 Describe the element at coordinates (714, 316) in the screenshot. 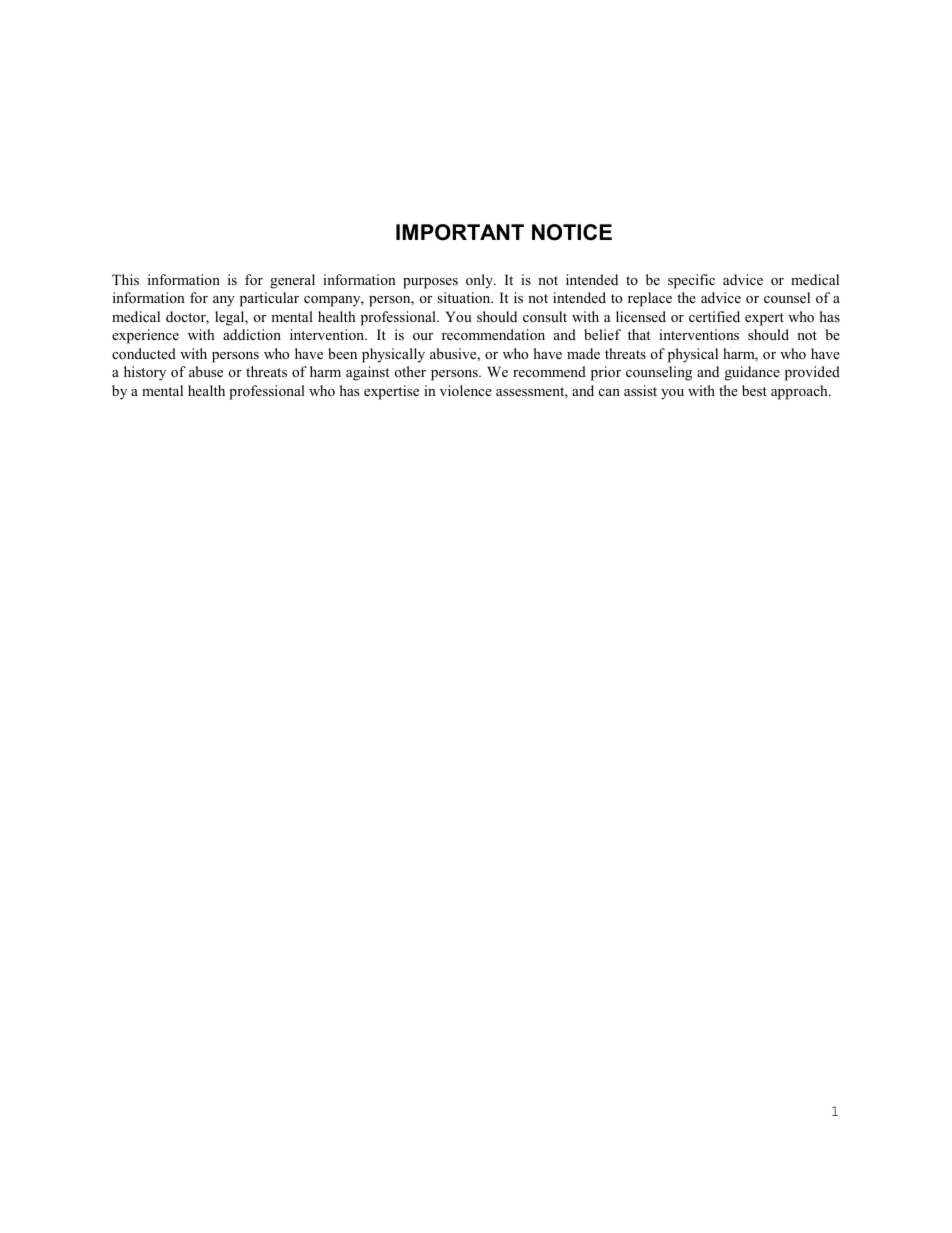

I see `certified` at that location.
